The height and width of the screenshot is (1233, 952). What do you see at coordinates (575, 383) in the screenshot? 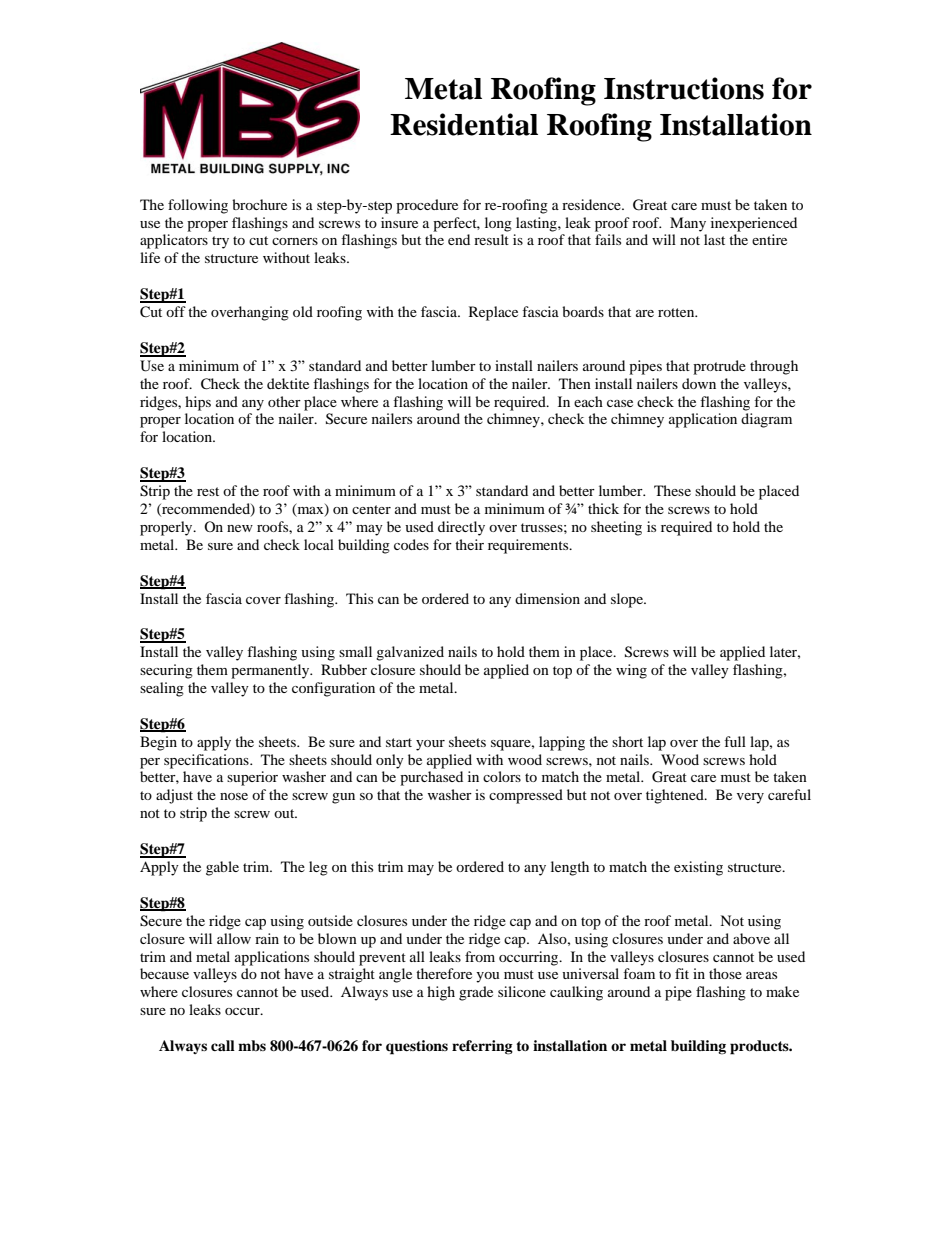
I see `Then` at bounding box center [575, 383].
